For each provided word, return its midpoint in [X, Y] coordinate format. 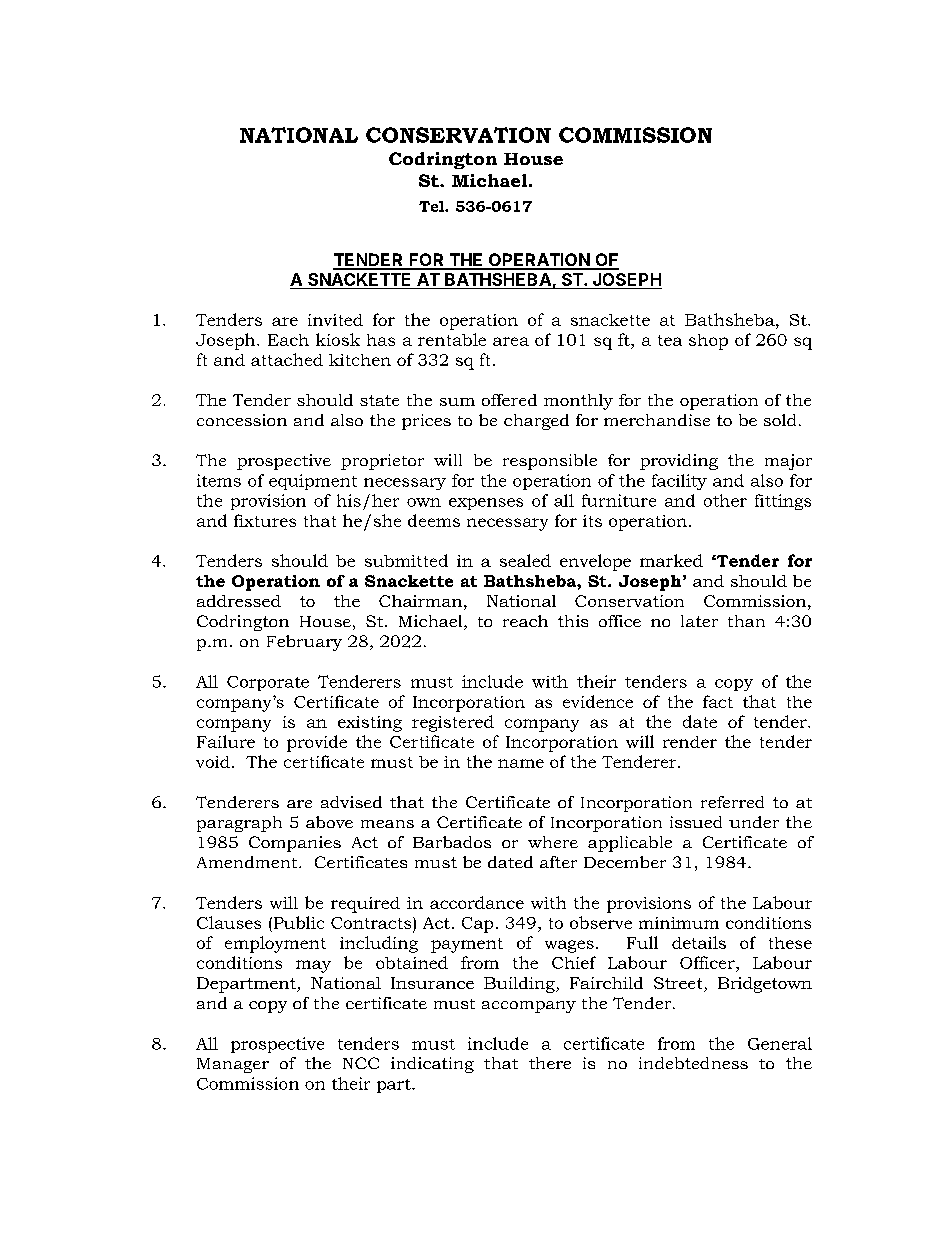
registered [453, 723]
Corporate [268, 683]
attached [287, 359]
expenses [486, 504]
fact [718, 701]
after [558, 862]
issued [696, 822]
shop [708, 342]
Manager [233, 1065]
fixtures [265, 520]
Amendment [248, 862]
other [725, 500]
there [550, 1063]
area [511, 341]
